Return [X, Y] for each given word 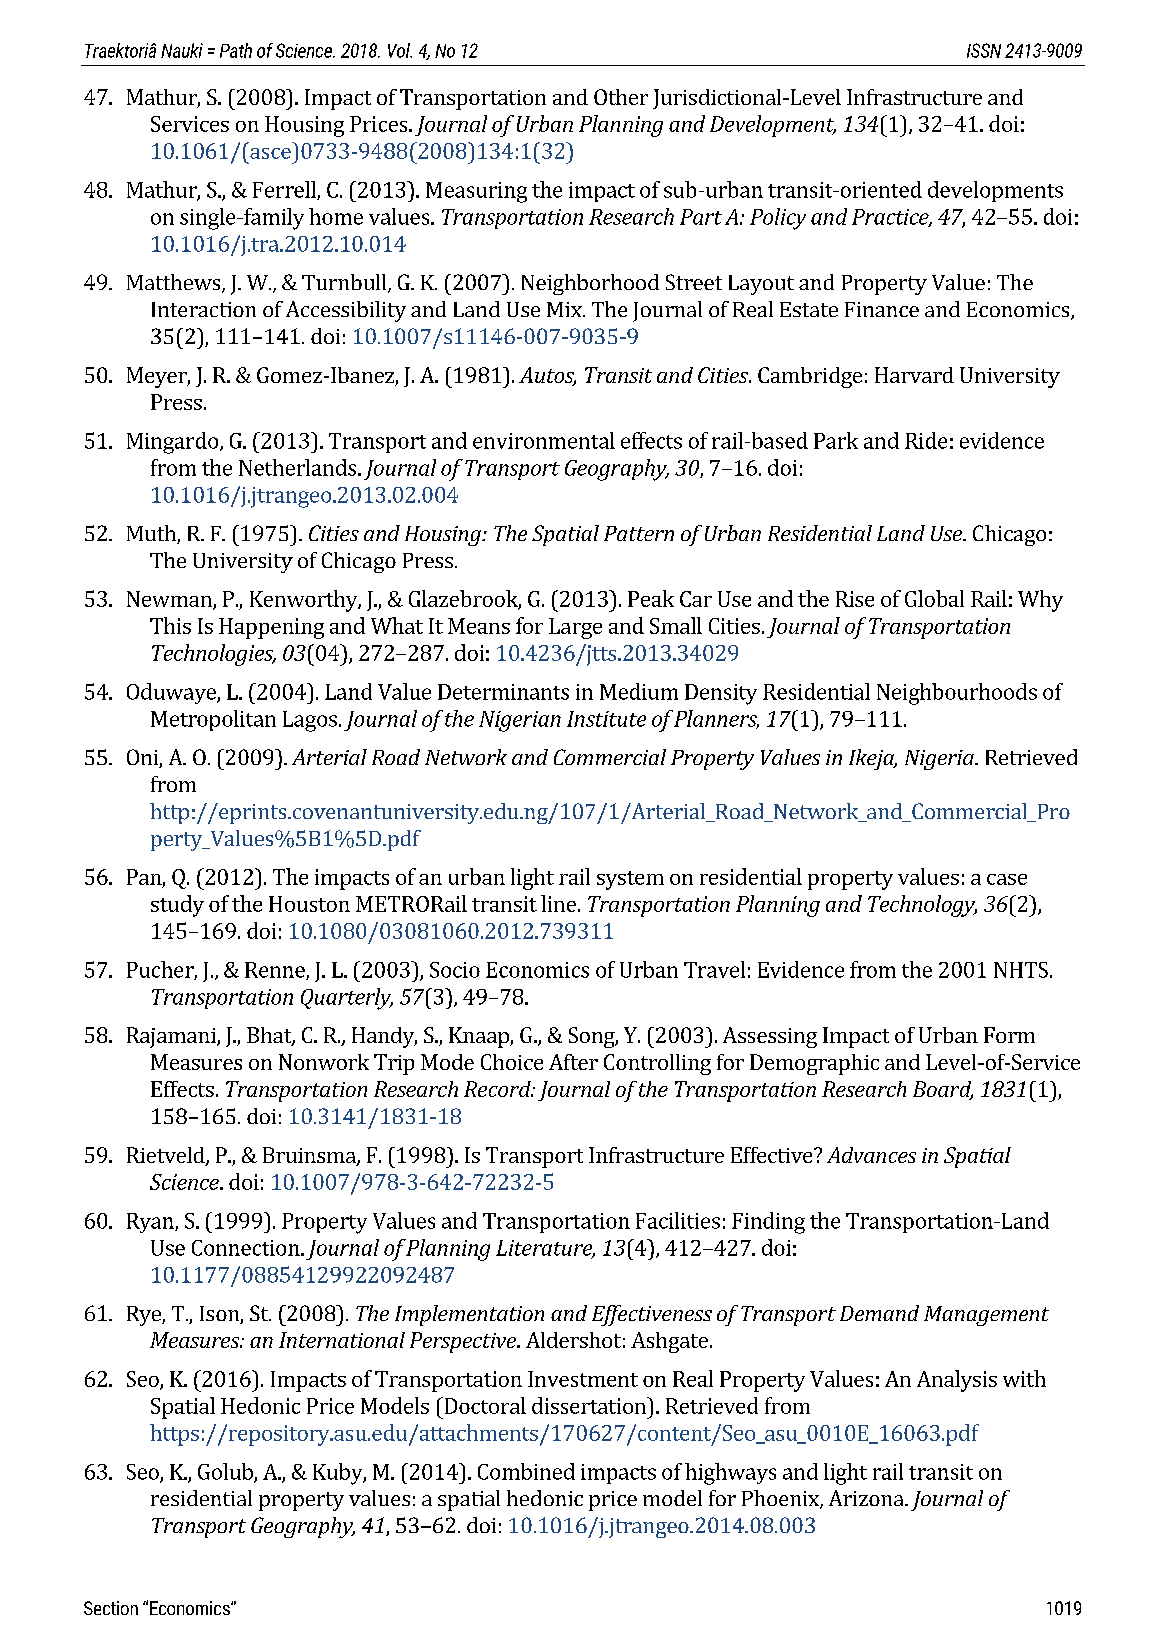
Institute [606, 719]
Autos [547, 376]
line [558, 903]
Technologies [214, 655]
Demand [879, 1313]
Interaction [204, 309]
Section [111, 1608]
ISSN [984, 50]
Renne [276, 971]
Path [236, 50]
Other [621, 97]
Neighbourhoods [957, 694]
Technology [922, 906]
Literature [545, 1249]
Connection [247, 1248]
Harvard [914, 375]
